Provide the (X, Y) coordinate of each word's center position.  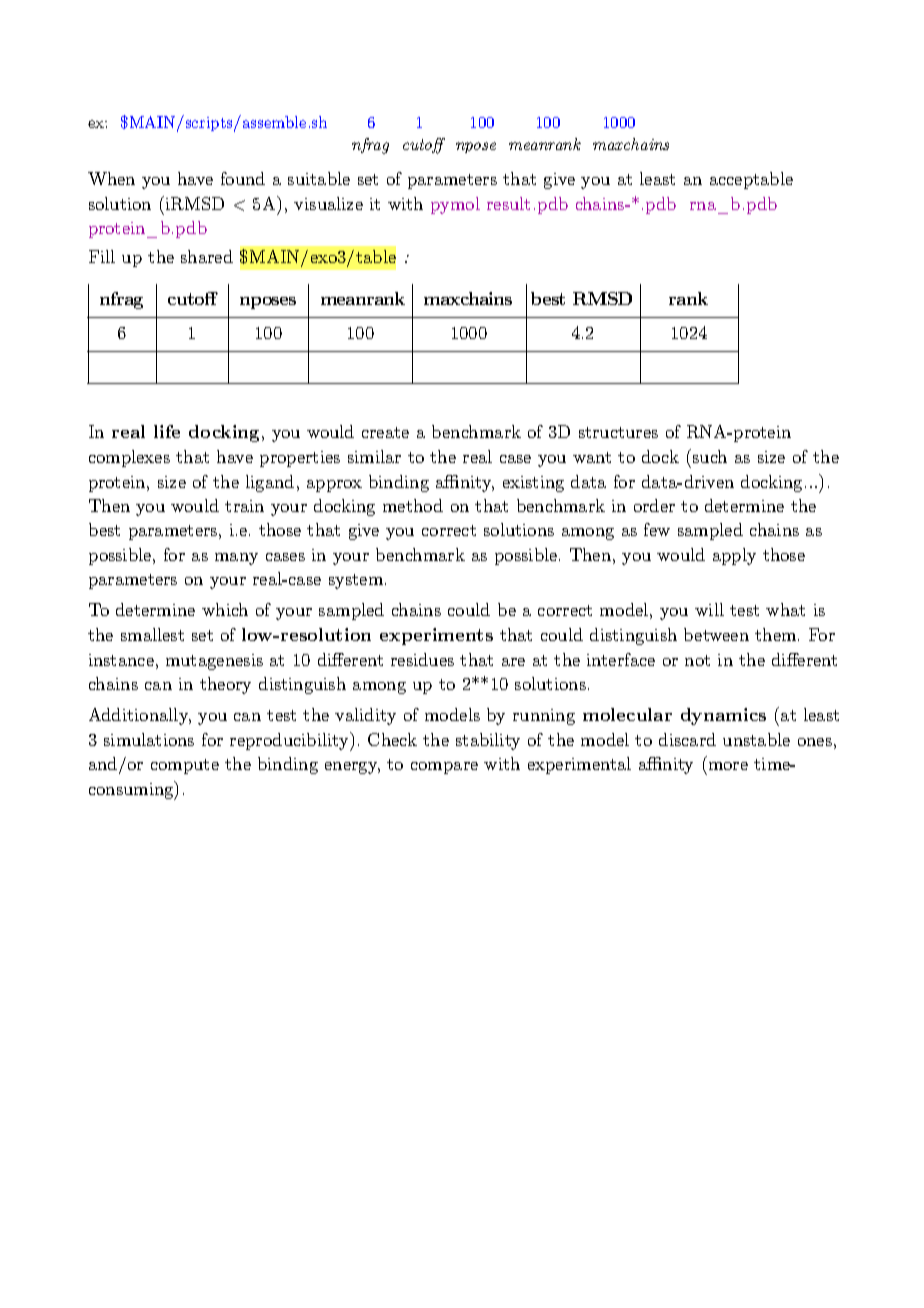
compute (185, 766)
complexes (129, 458)
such (710, 456)
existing (533, 484)
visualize (328, 203)
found (243, 178)
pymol (455, 205)
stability (488, 741)
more (728, 766)
